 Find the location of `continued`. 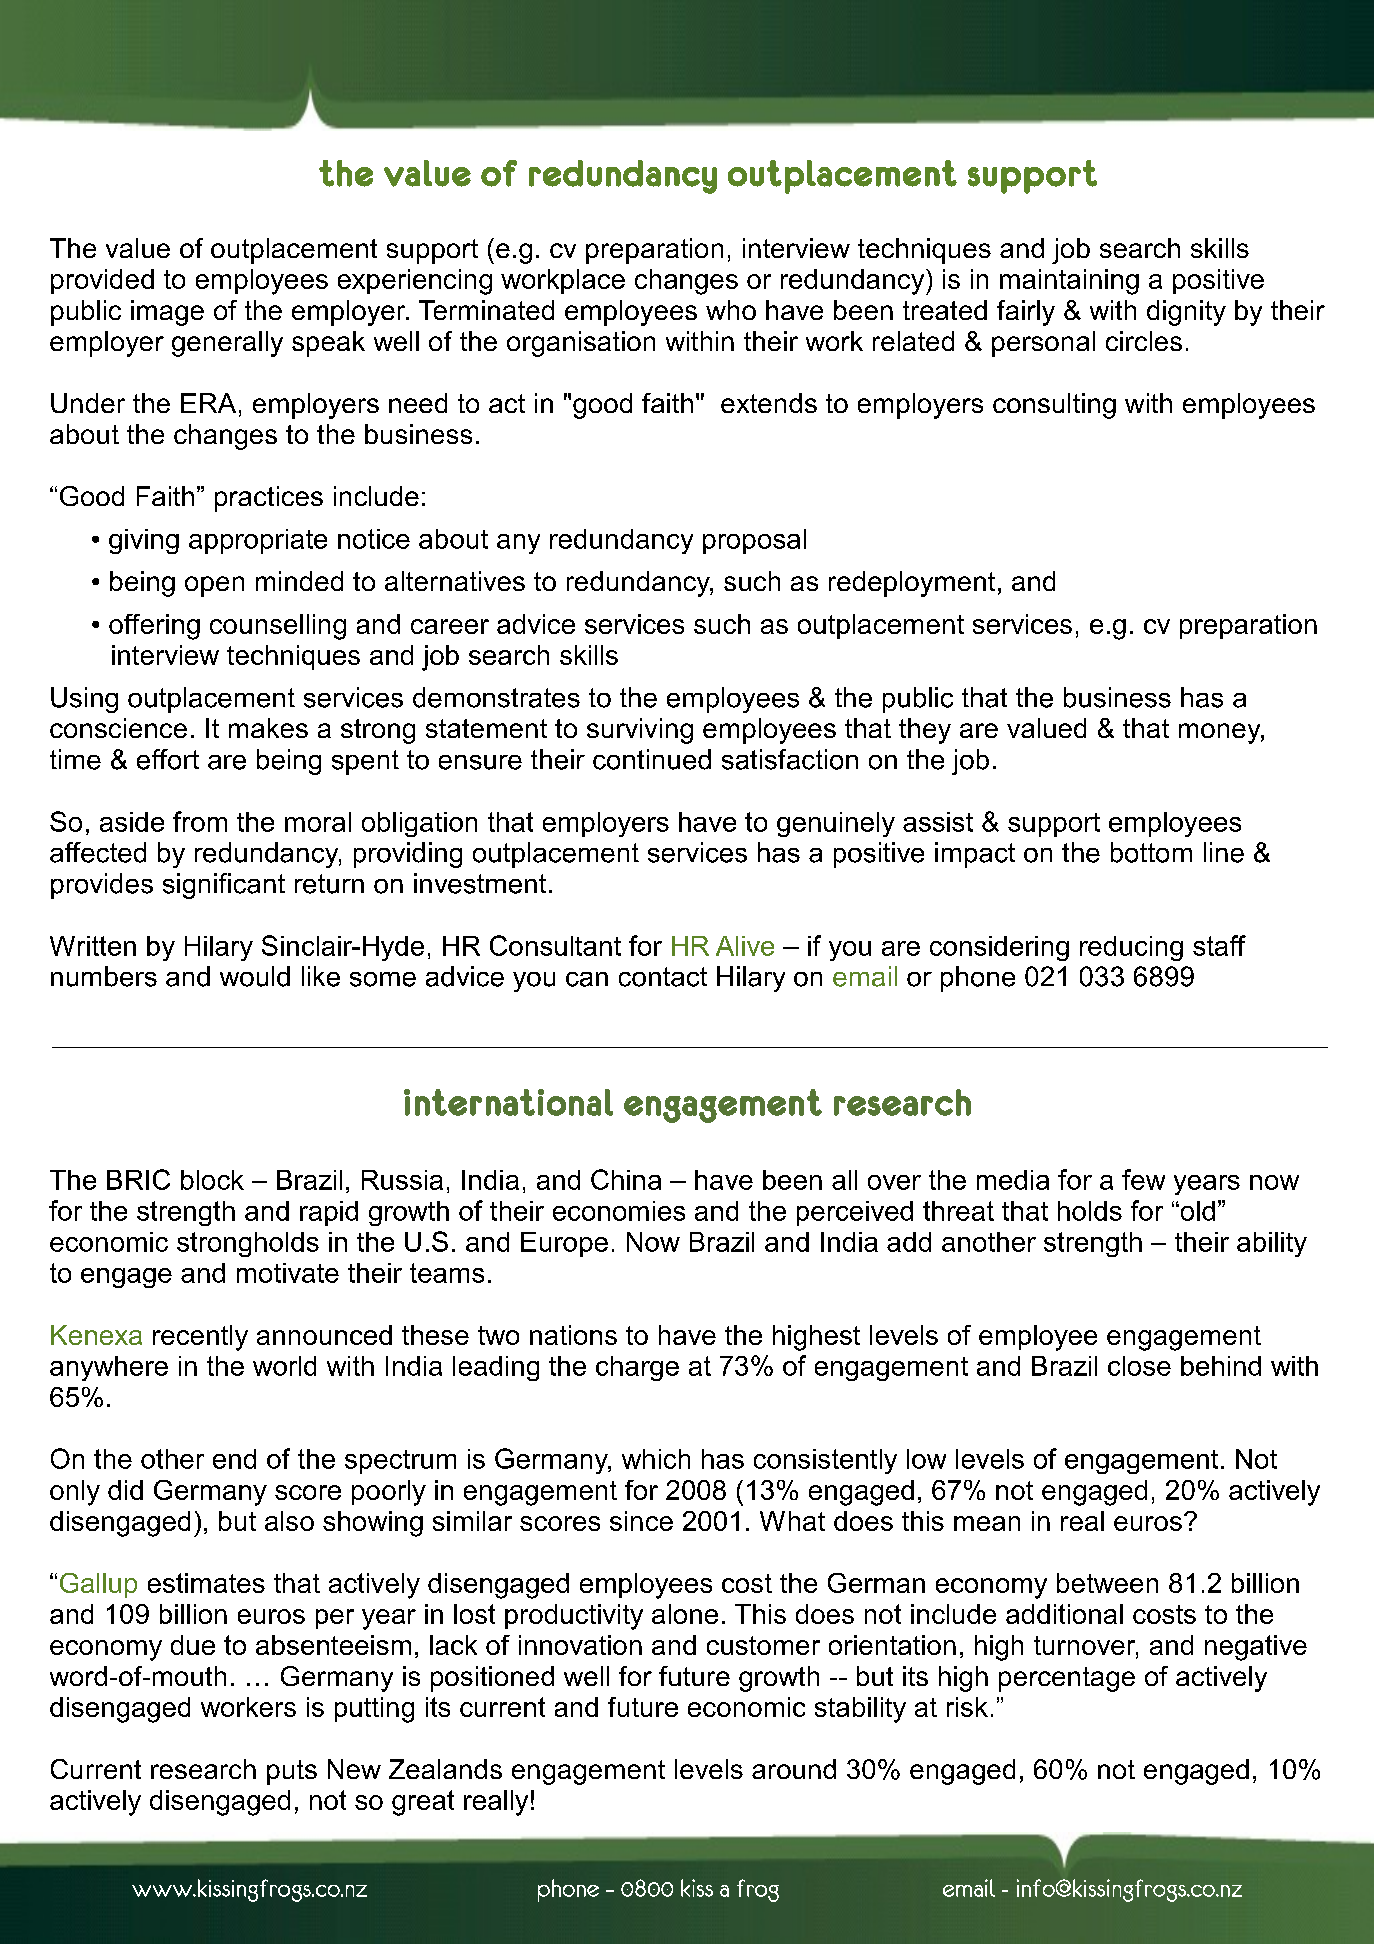

continued is located at coordinates (652, 759).
